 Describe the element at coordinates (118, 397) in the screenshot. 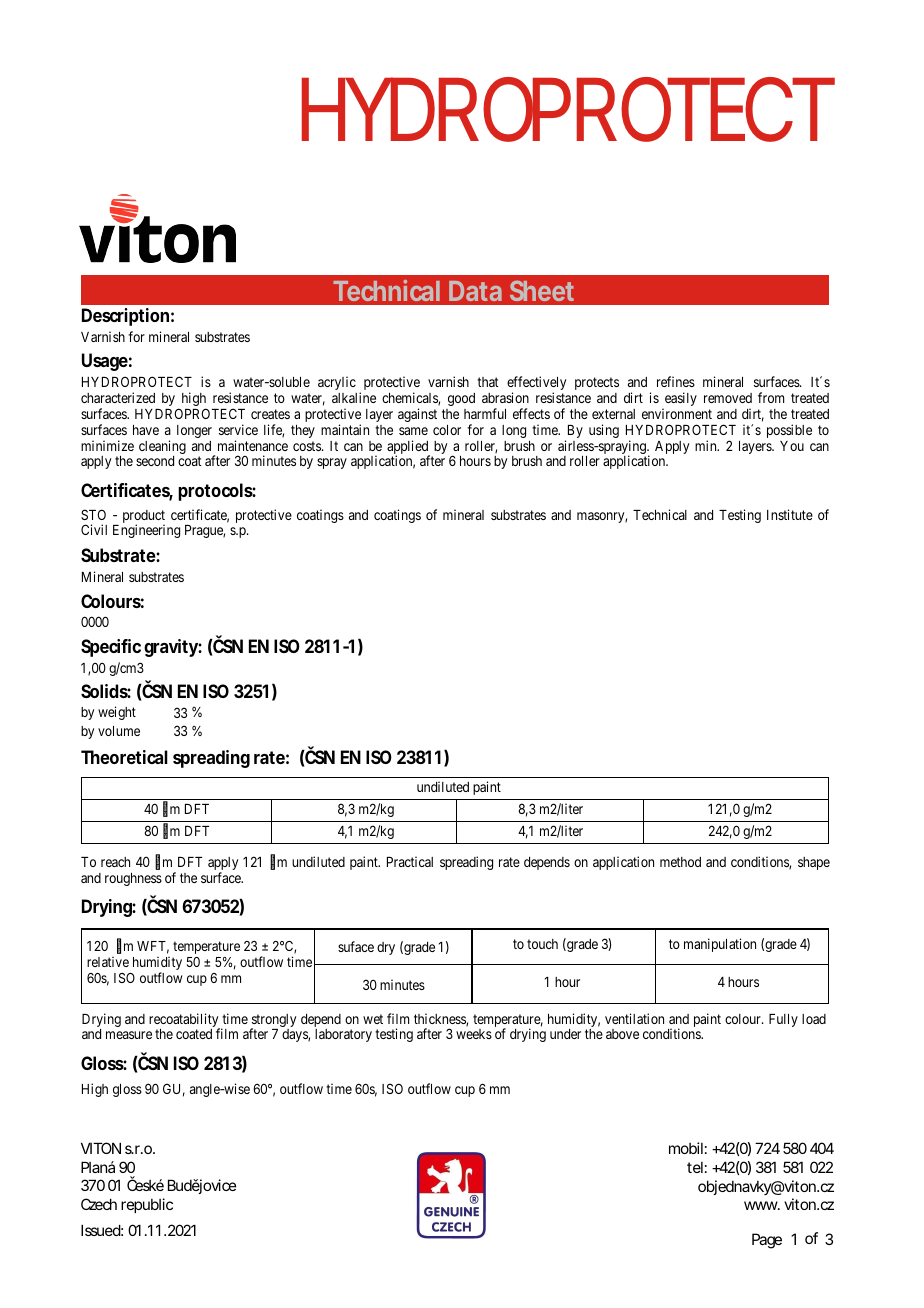

I see `characterized` at that location.
